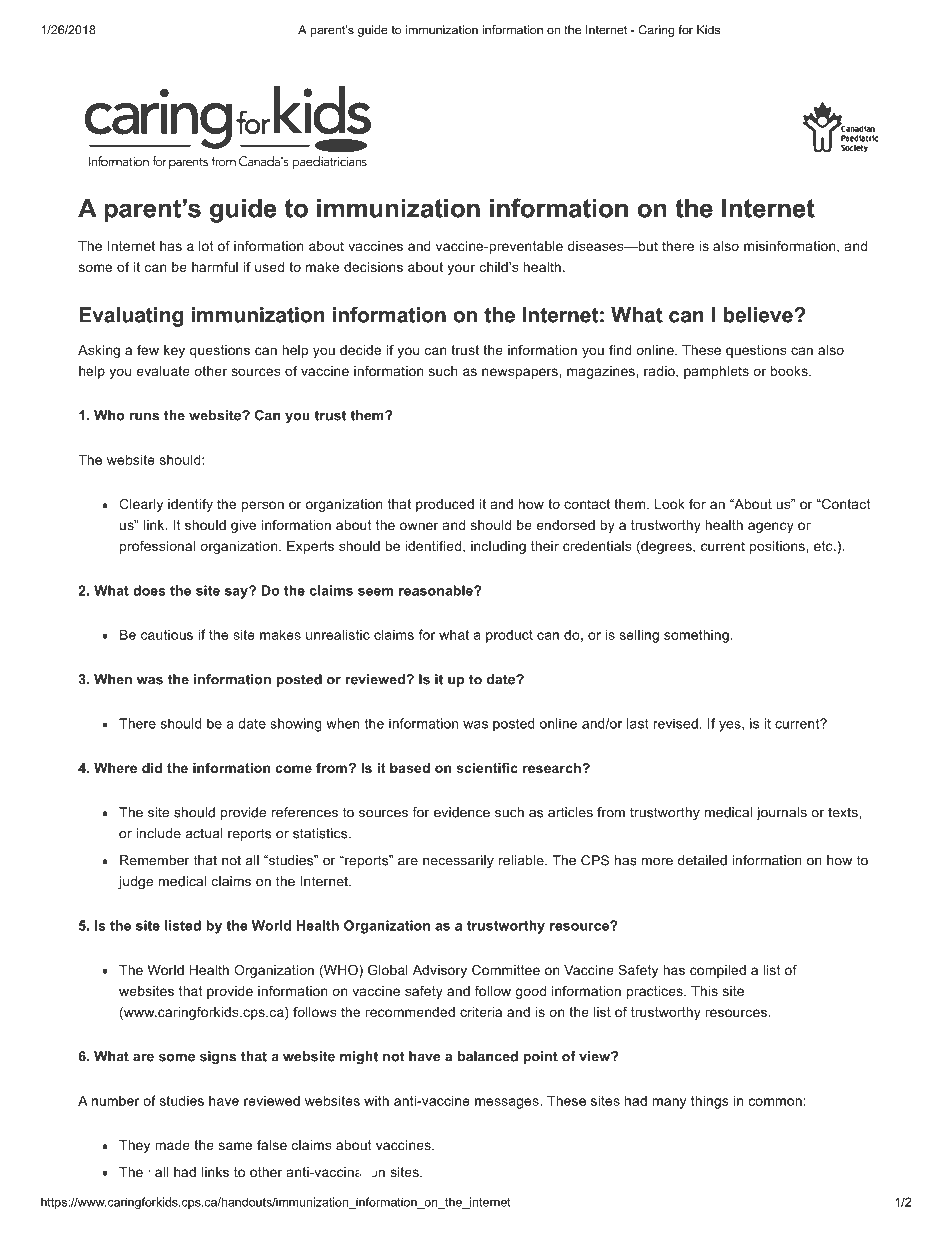 The width and height of the screenshot is (952, 1233). I want to click on Advisory, so click(440, 971).
